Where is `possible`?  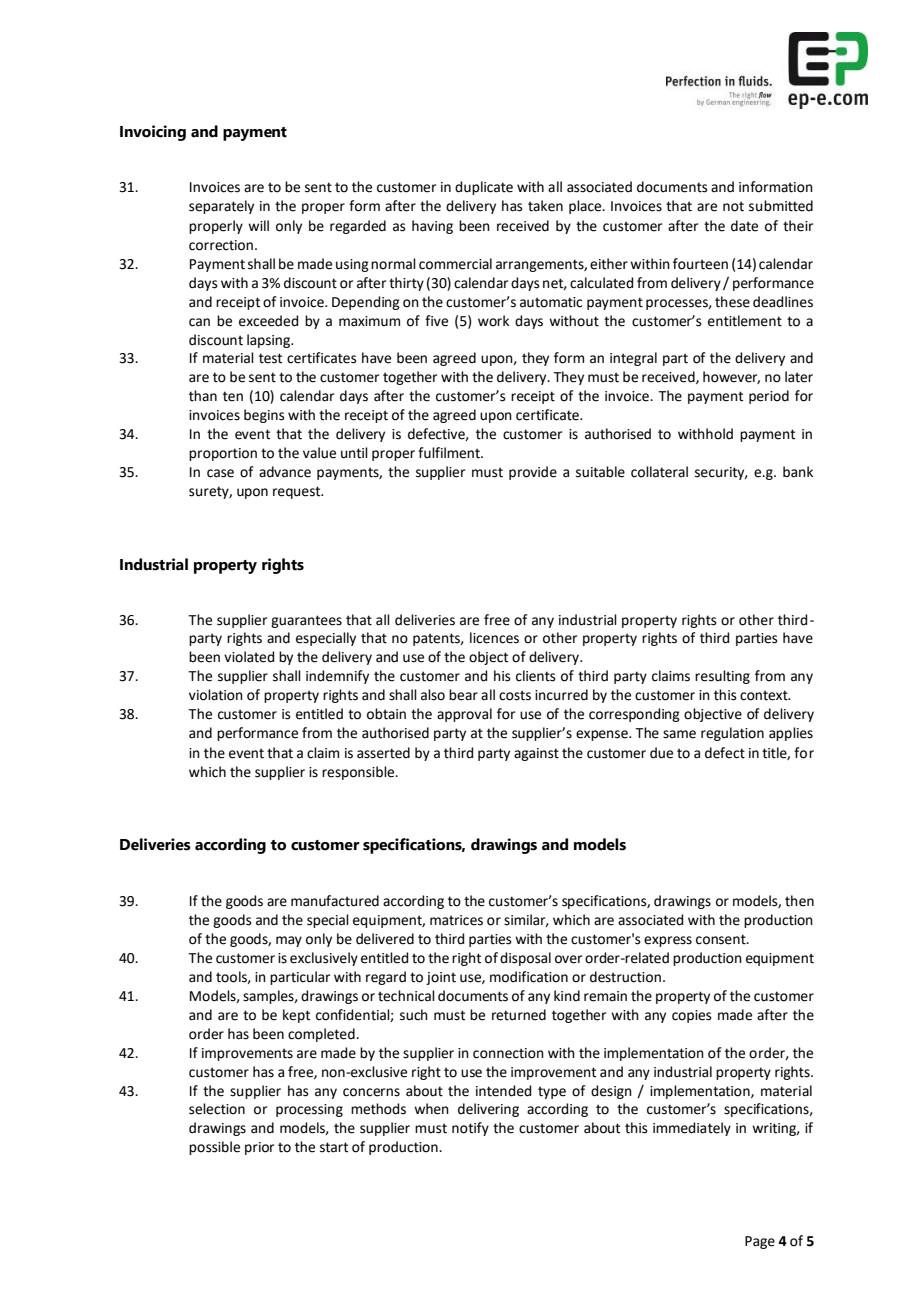
possible is located at coordinates (214, 1148).
